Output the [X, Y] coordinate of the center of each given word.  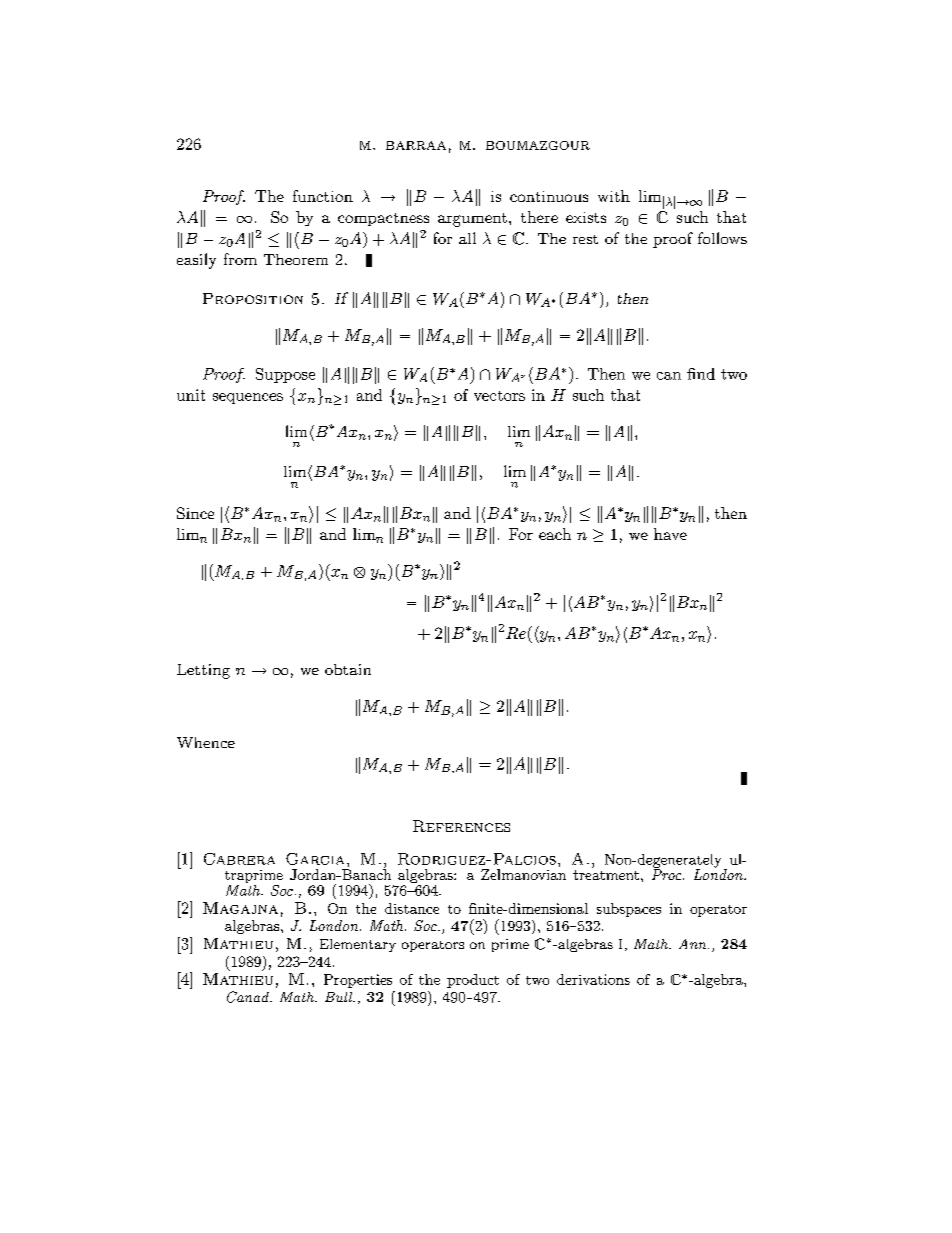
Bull [340, 997]
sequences [248, 398]
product [473, 981]
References [461, 826]
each [555, 534]
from [240, 259]
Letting [203, 671]
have [670, 534]
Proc [668, 873]
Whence [206, 742]
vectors [499, 396]
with [614, 196]
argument [472, 220]
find [701, 374]
